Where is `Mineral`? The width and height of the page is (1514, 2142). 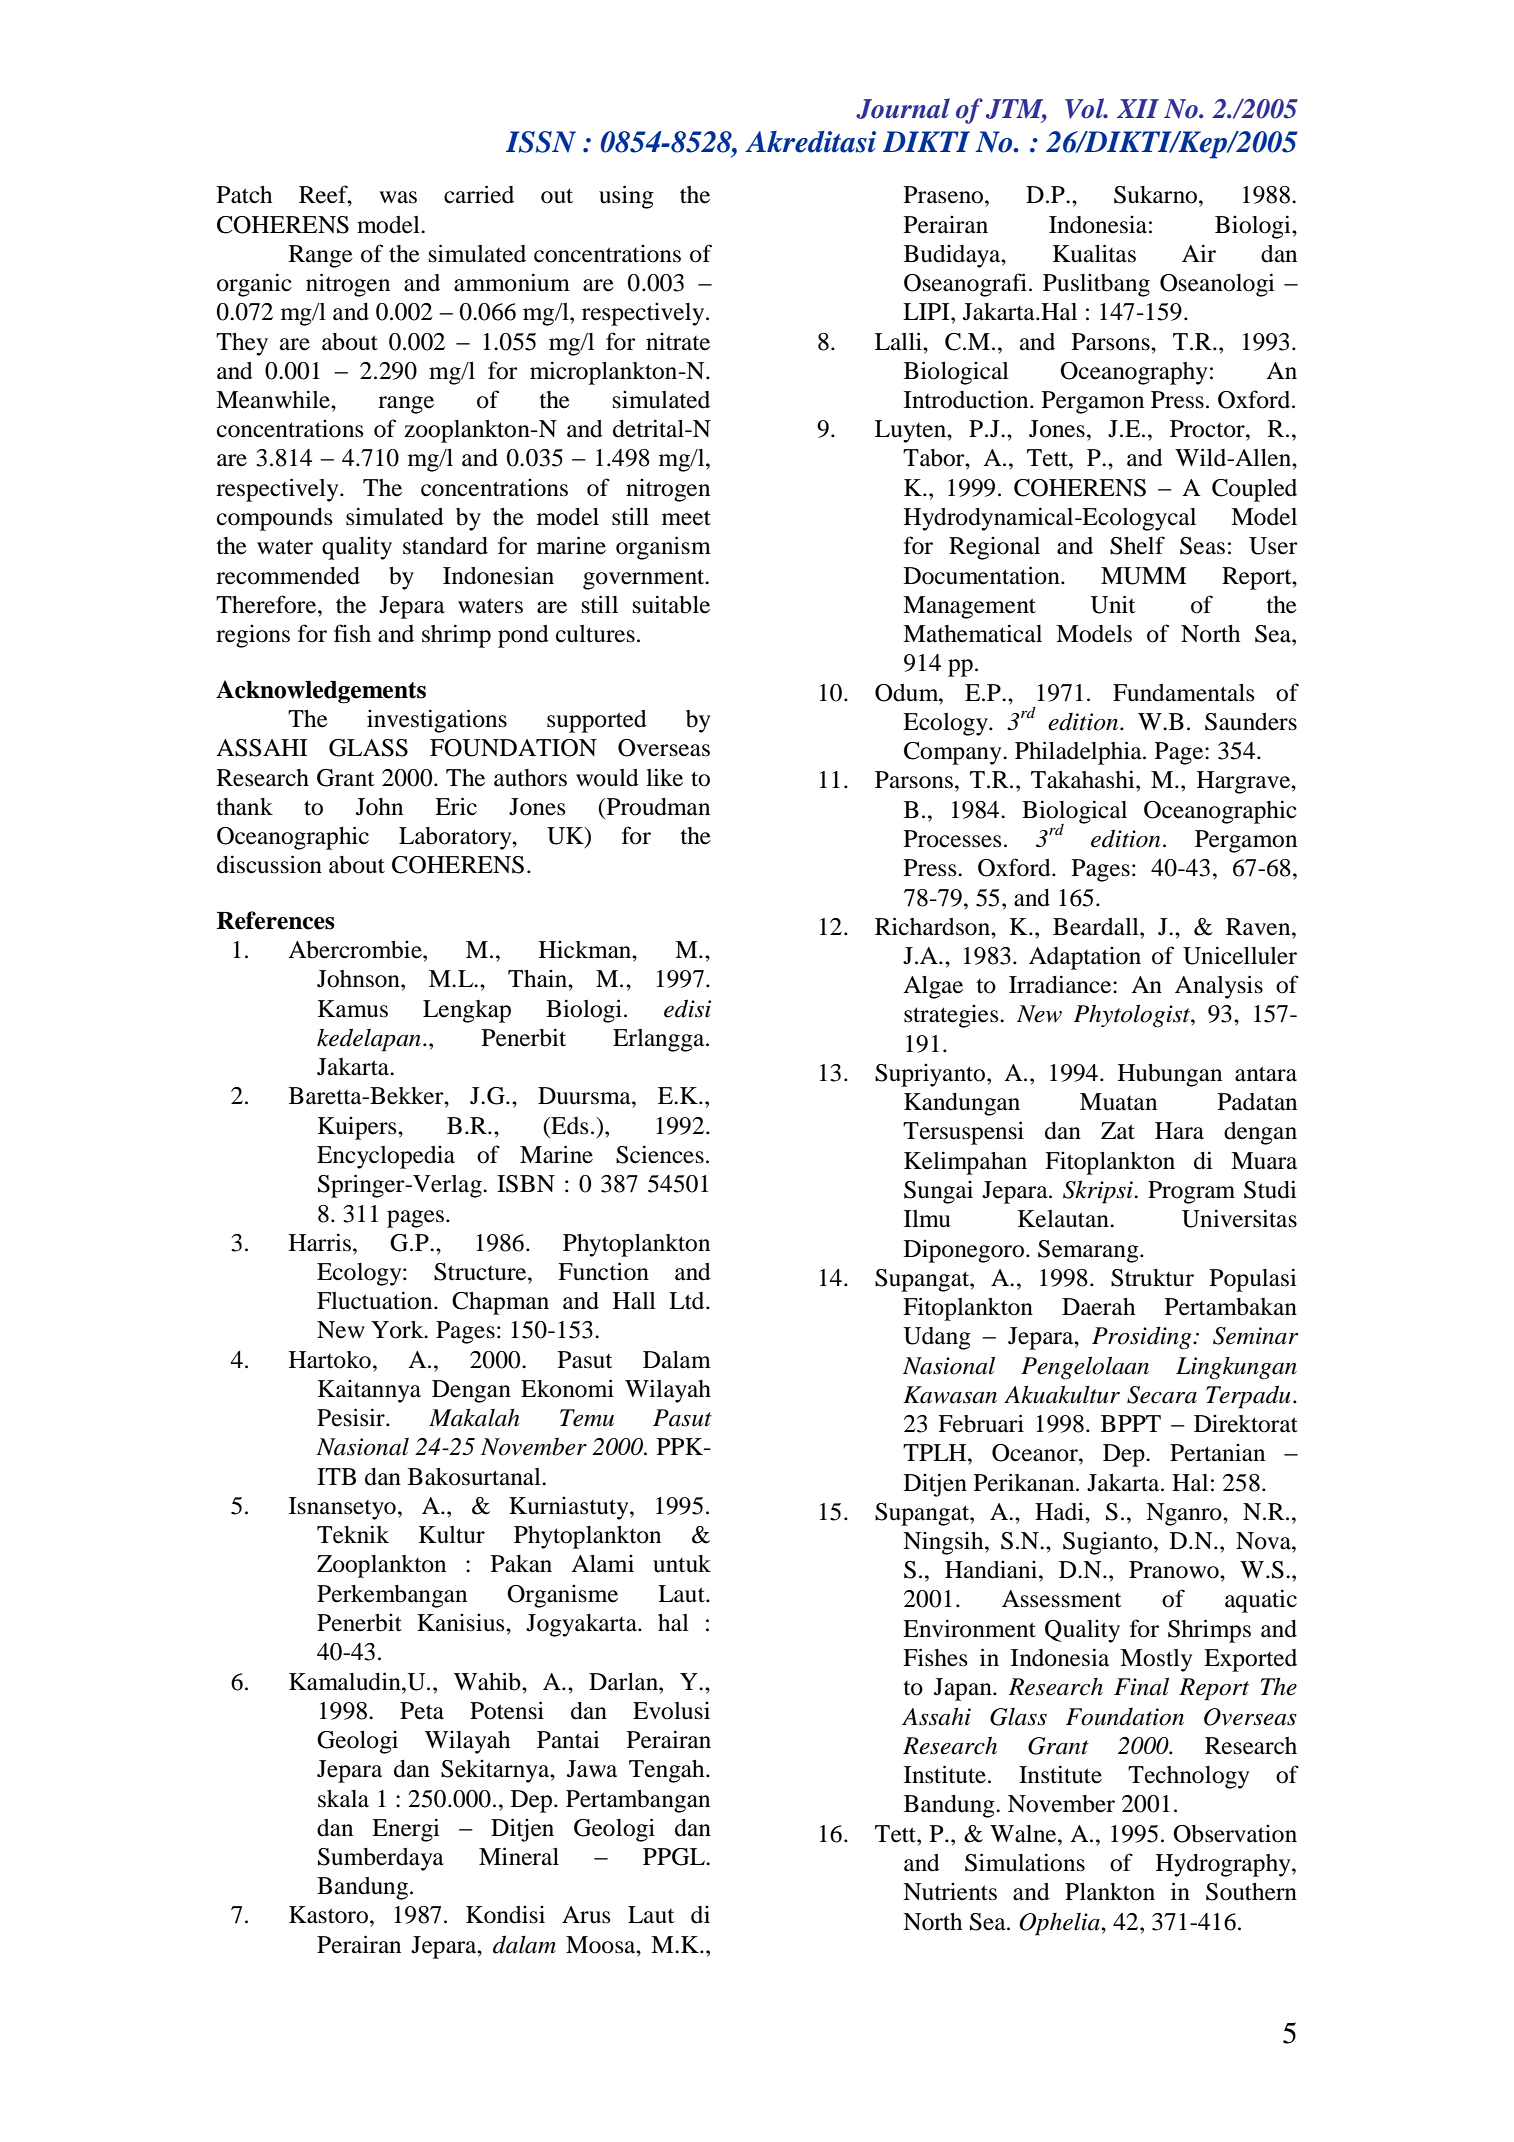 Mineral is located at coordinates (519, 1856).
